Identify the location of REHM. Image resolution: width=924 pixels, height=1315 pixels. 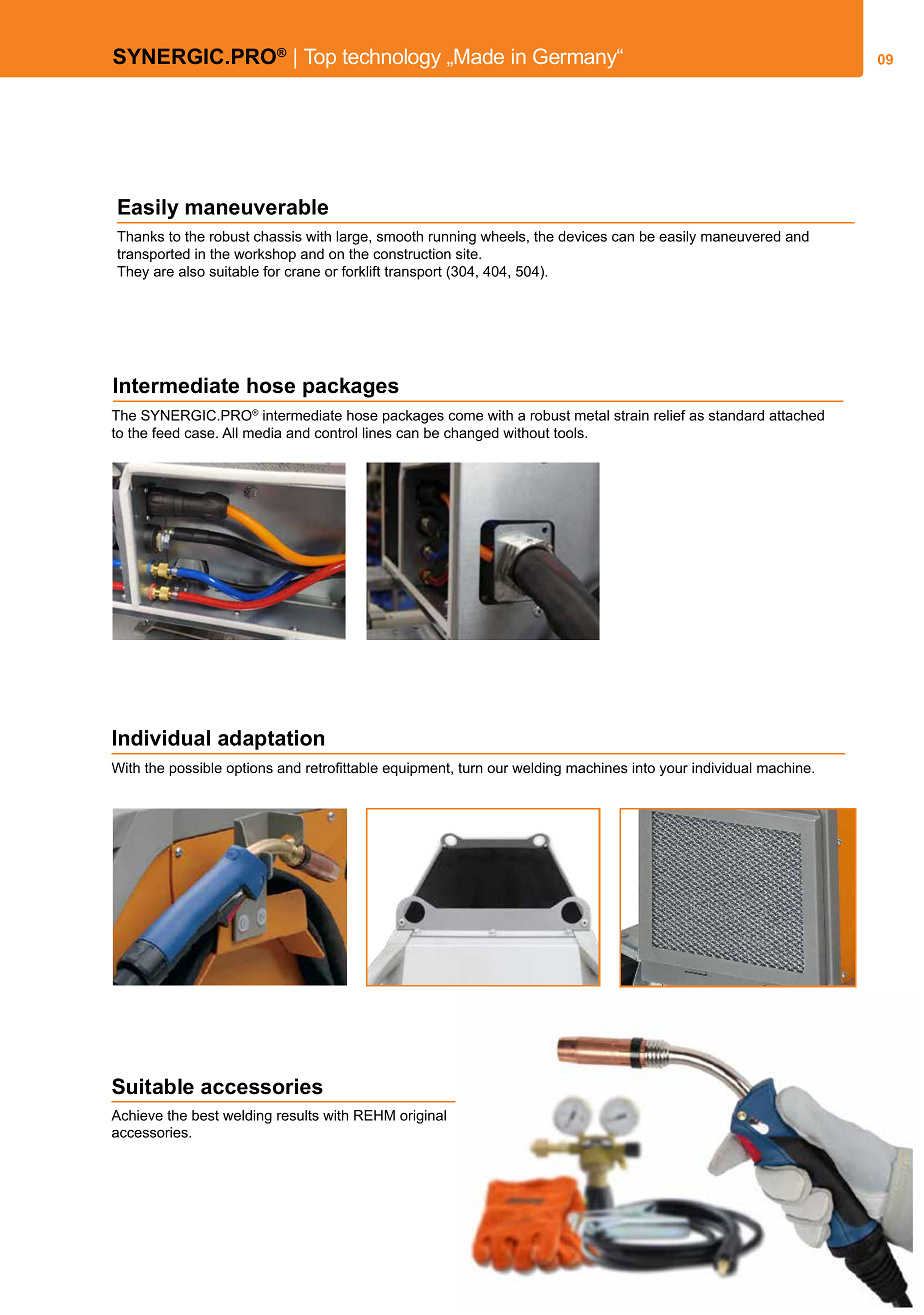
(374, 1115).
